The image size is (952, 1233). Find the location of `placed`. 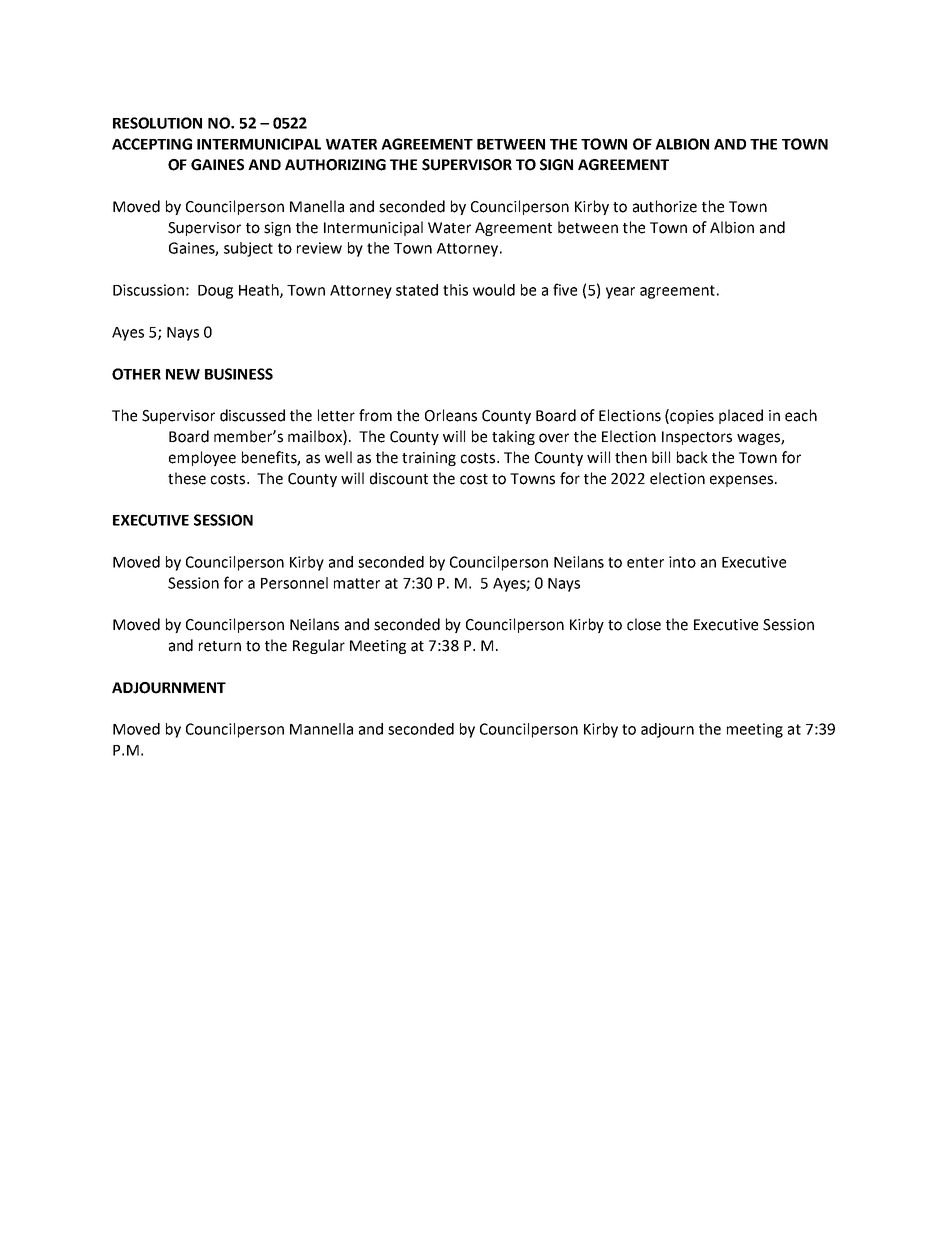

placed is located at coordinates (741, 416).
